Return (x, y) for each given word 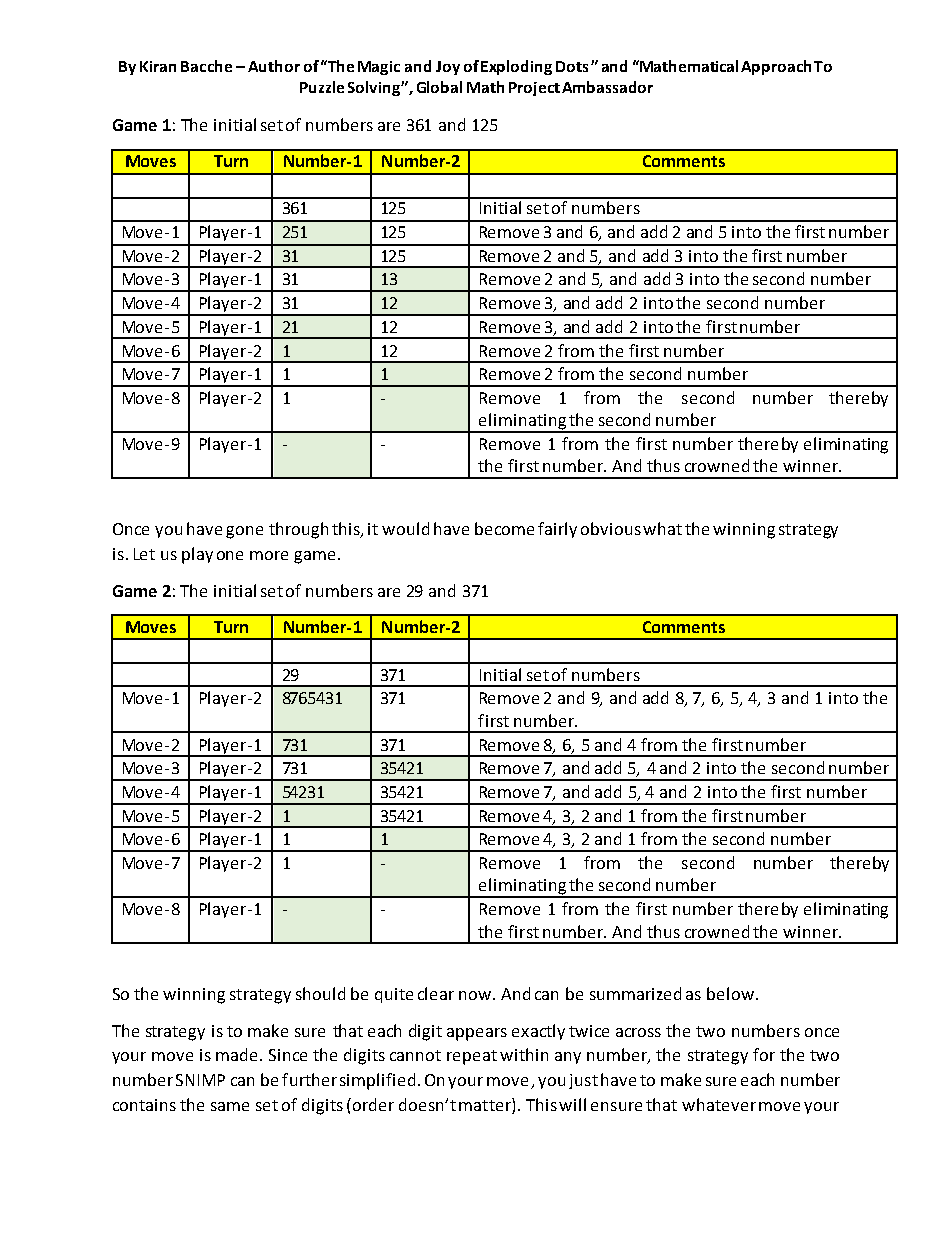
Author (274, 66)
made (236, 1054)
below (732, 993)
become (504, 528)
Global (439, 87)
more (269, 555)
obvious (611, 528)
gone (244, 532)
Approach (776, 67)
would (405, 528)
